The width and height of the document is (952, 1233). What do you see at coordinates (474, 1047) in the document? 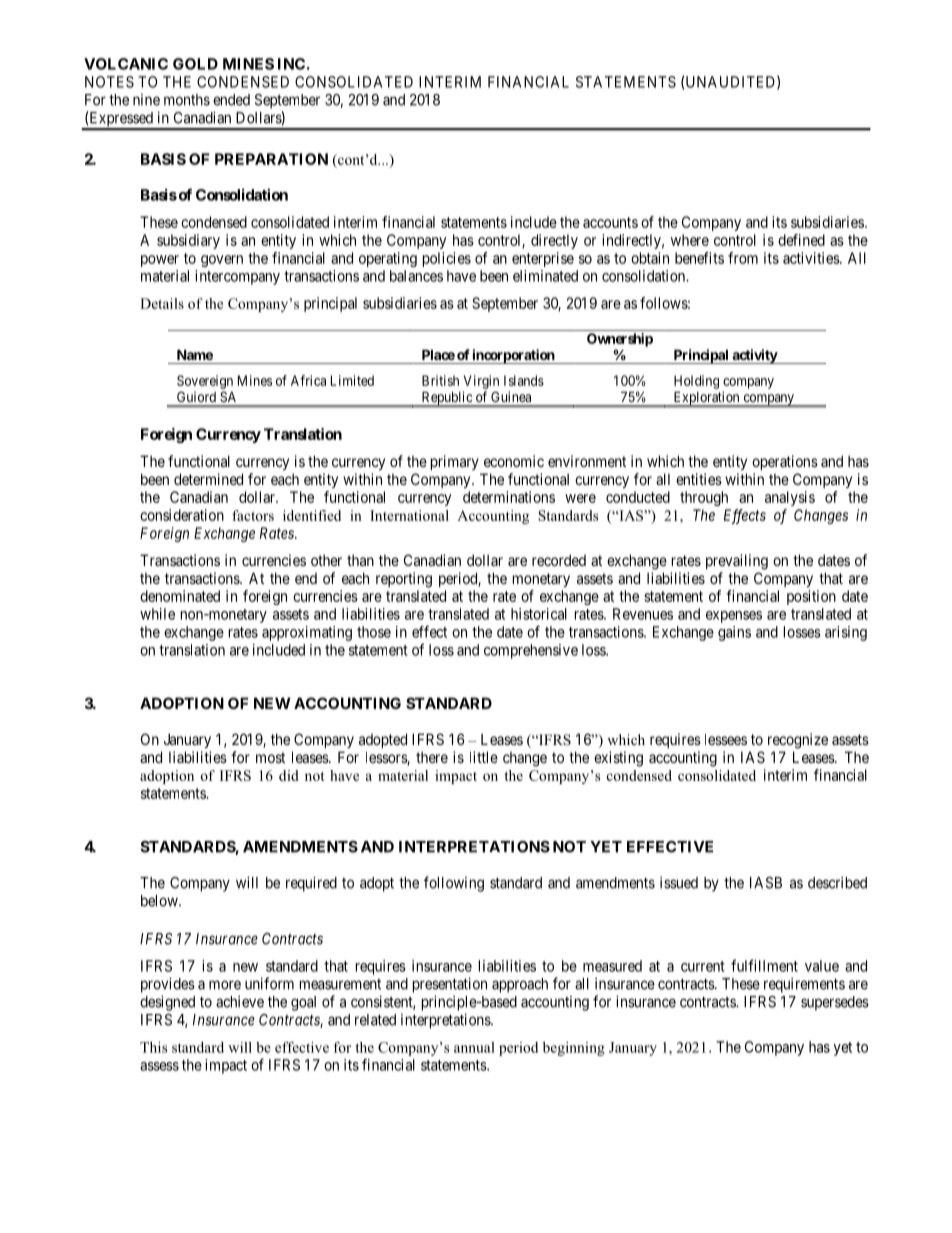
I see `annual` at bounding box center [474, 1047].
